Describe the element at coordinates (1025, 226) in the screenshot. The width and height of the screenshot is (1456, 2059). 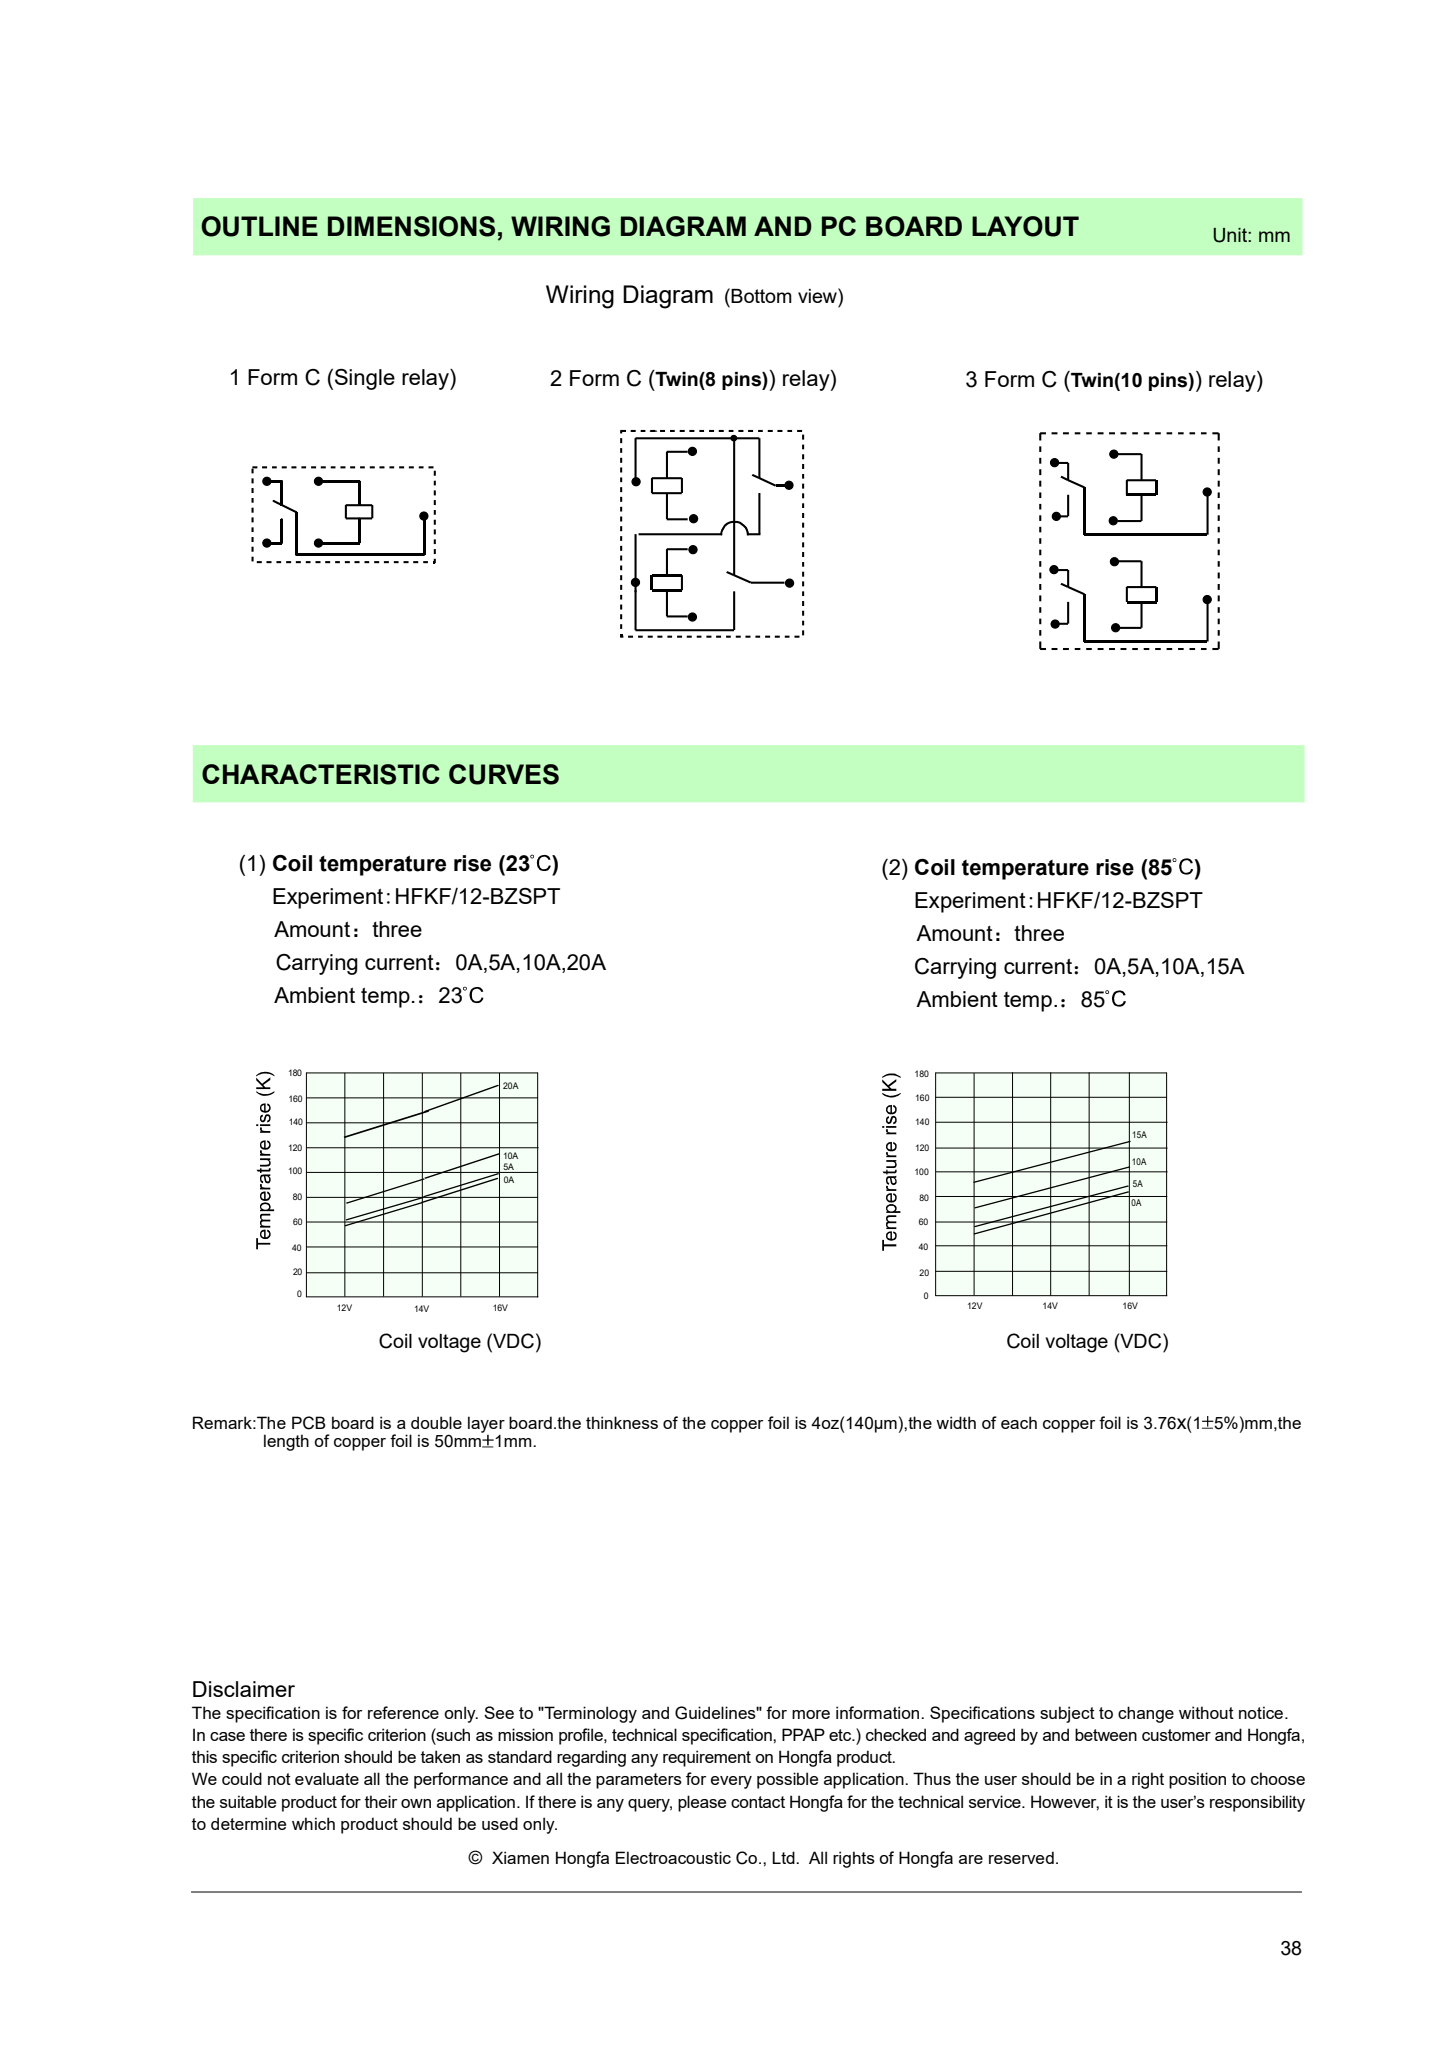
I see `LAYOUT` at that location.
